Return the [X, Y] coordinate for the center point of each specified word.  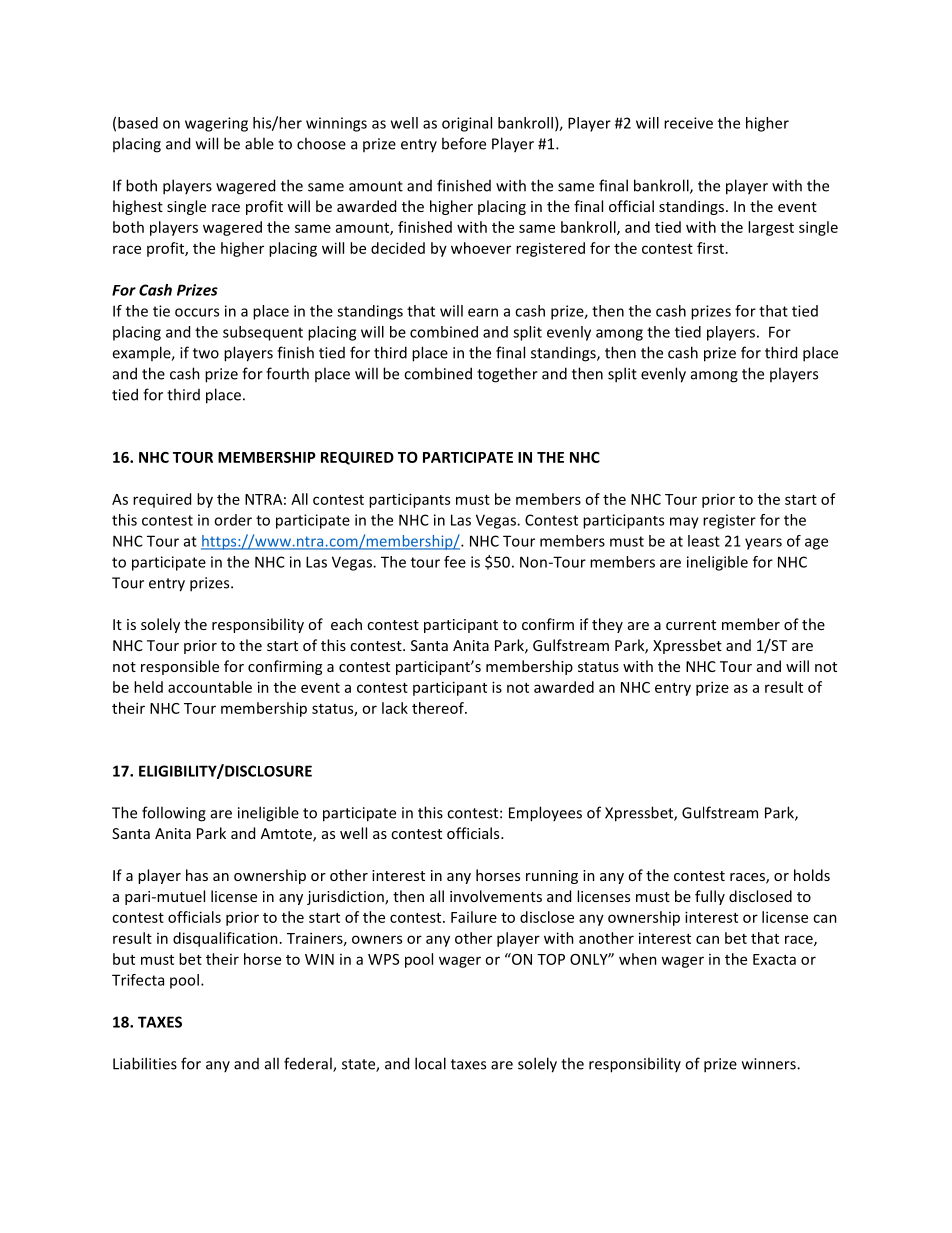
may [684, 523]
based [138, 123]
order [233, 520]
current [691, 625]
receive [688, 123]
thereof [439, 708]
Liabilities [145, 1063]
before [464, 143]
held [148, 687]
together [507, 375]
